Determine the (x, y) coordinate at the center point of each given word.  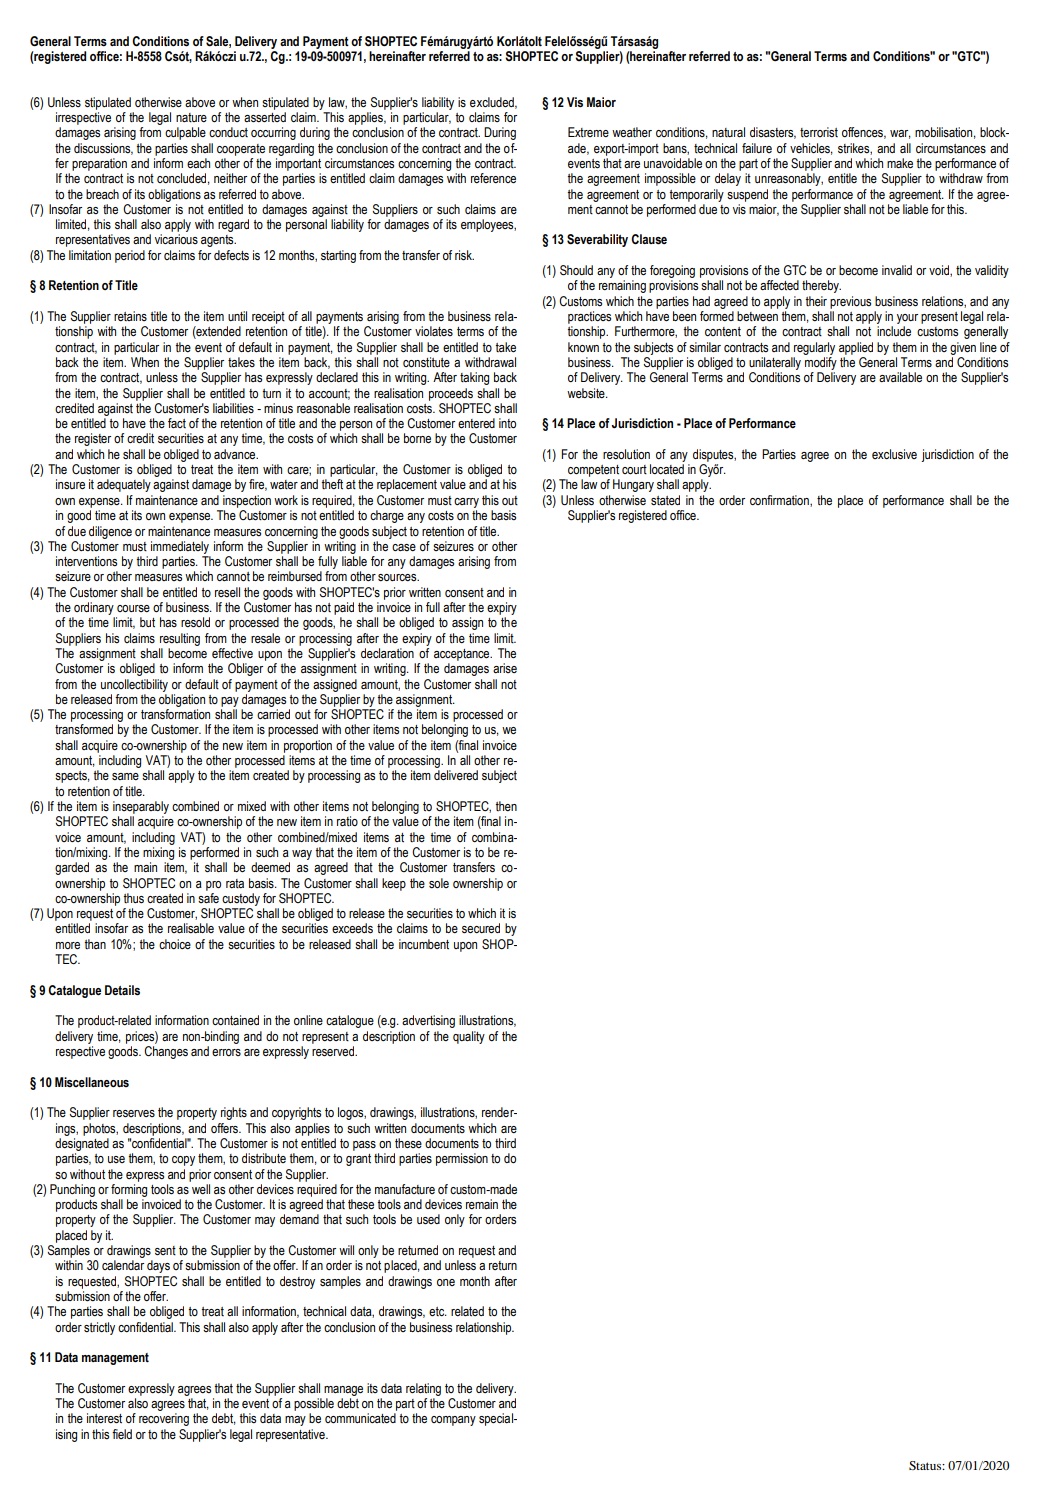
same (125, 776)
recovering (164, 1419)
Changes (166, 1052)
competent (593, 471)
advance (236, 454)
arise (505, 668)
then (506, 806)
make (900, 163)
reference (493, 178)
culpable (185, 133)
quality (469, 1037)
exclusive (894, 454)
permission (462, 1159)
